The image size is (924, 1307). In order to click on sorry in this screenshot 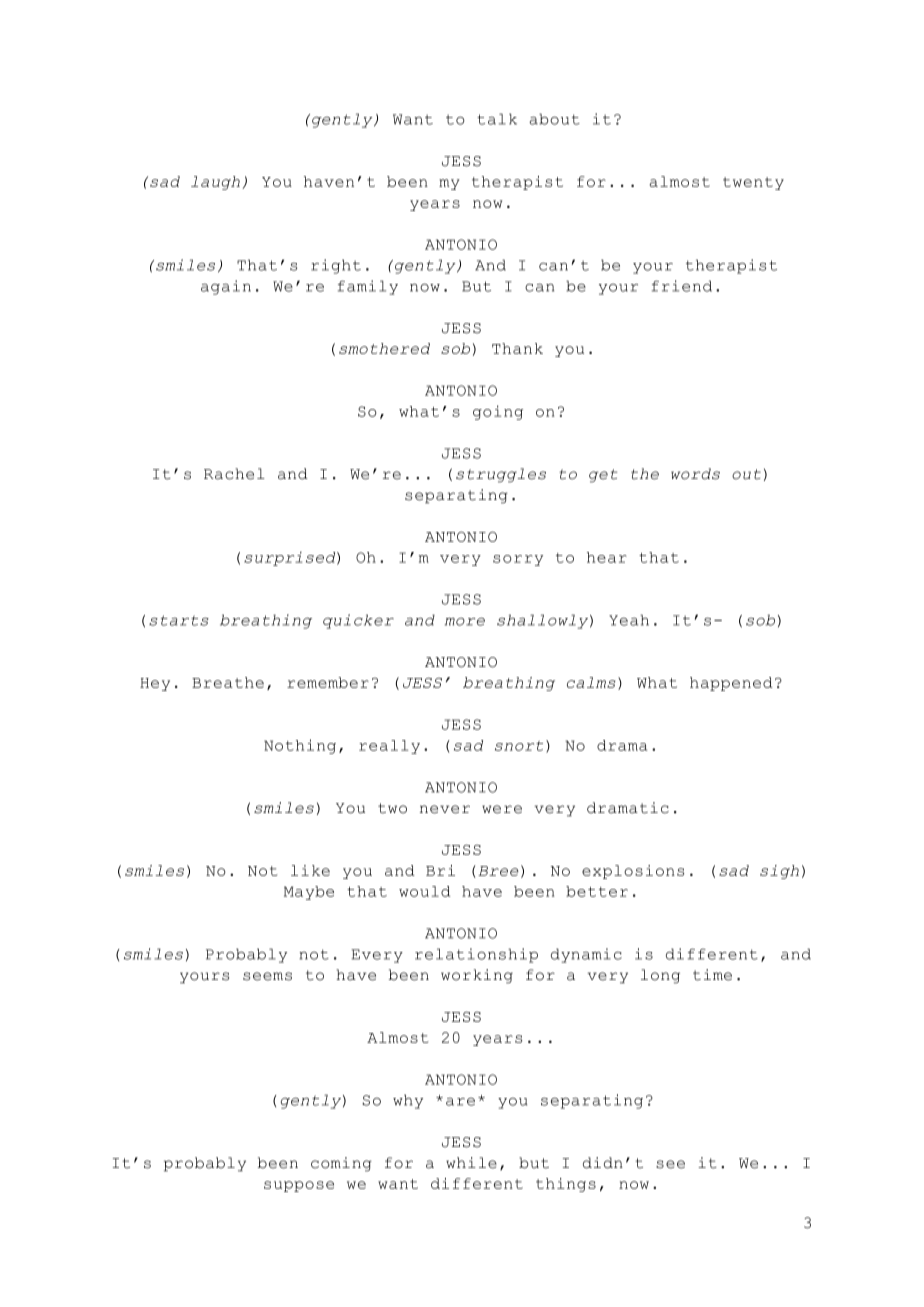, I will do `click(518, 560)`.
